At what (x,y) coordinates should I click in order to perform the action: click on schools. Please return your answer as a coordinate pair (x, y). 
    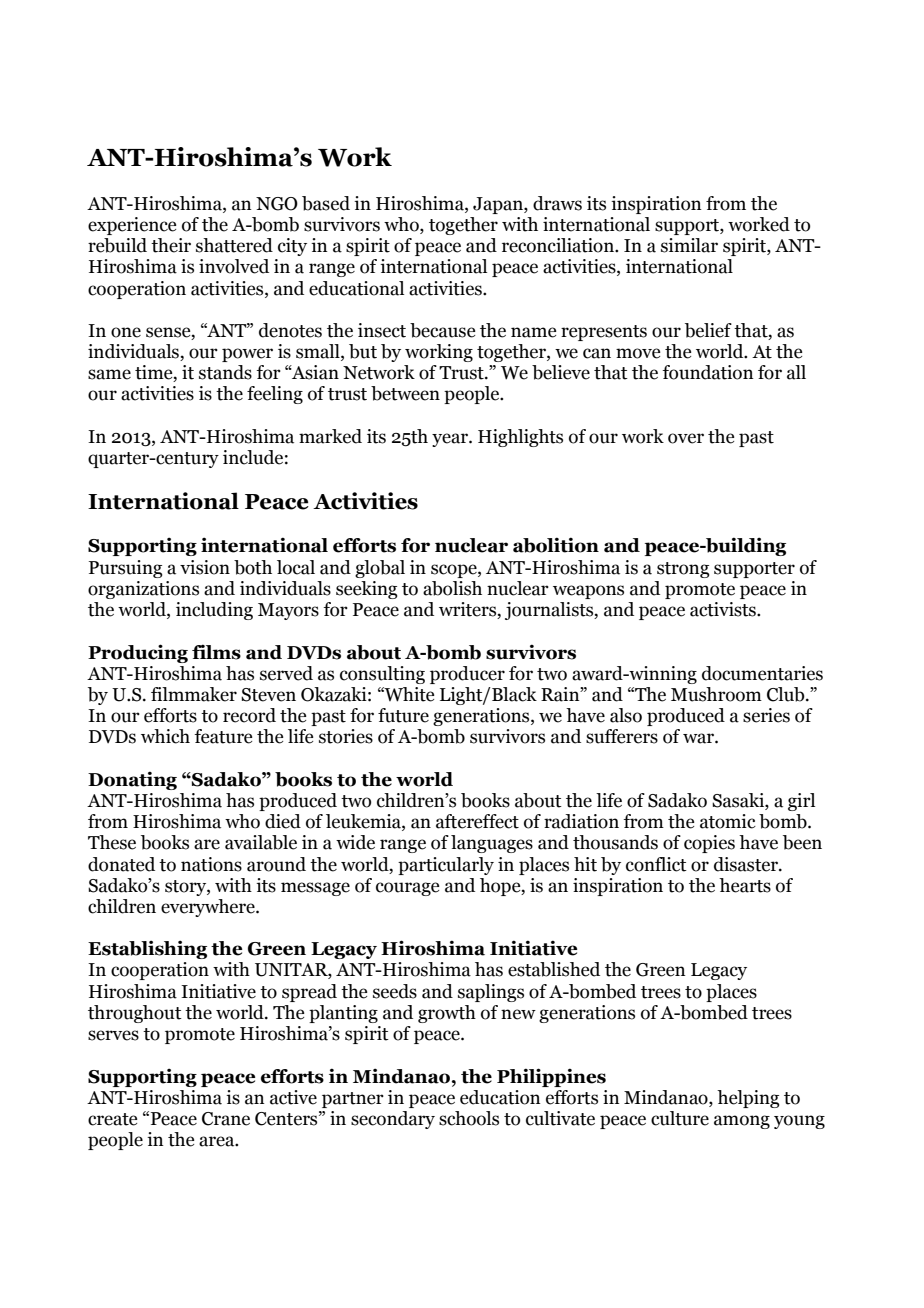
    Looking at the image, I should click on (469, 1118).
